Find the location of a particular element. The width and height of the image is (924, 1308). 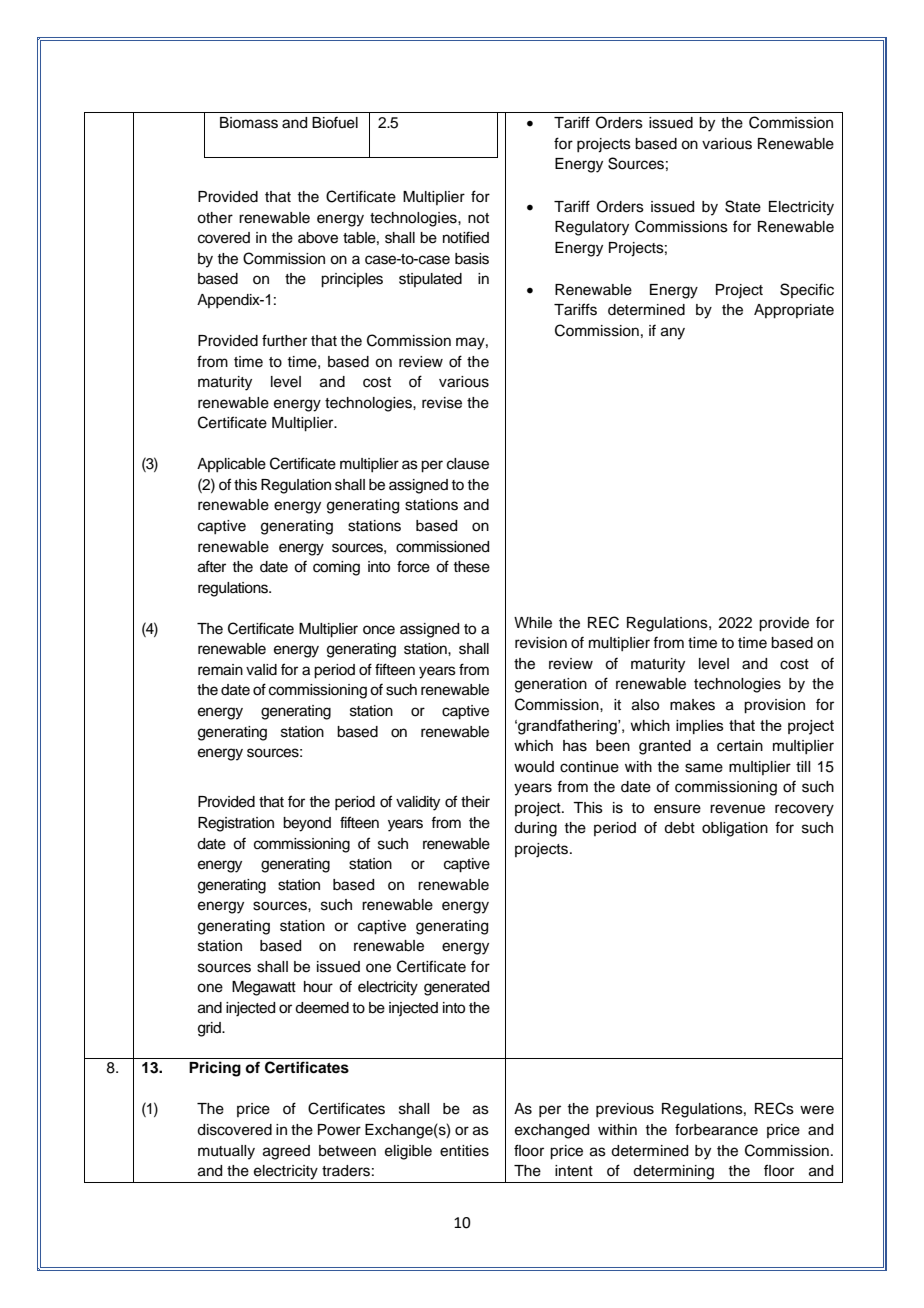

notified is located at coordinates (466, 237).
